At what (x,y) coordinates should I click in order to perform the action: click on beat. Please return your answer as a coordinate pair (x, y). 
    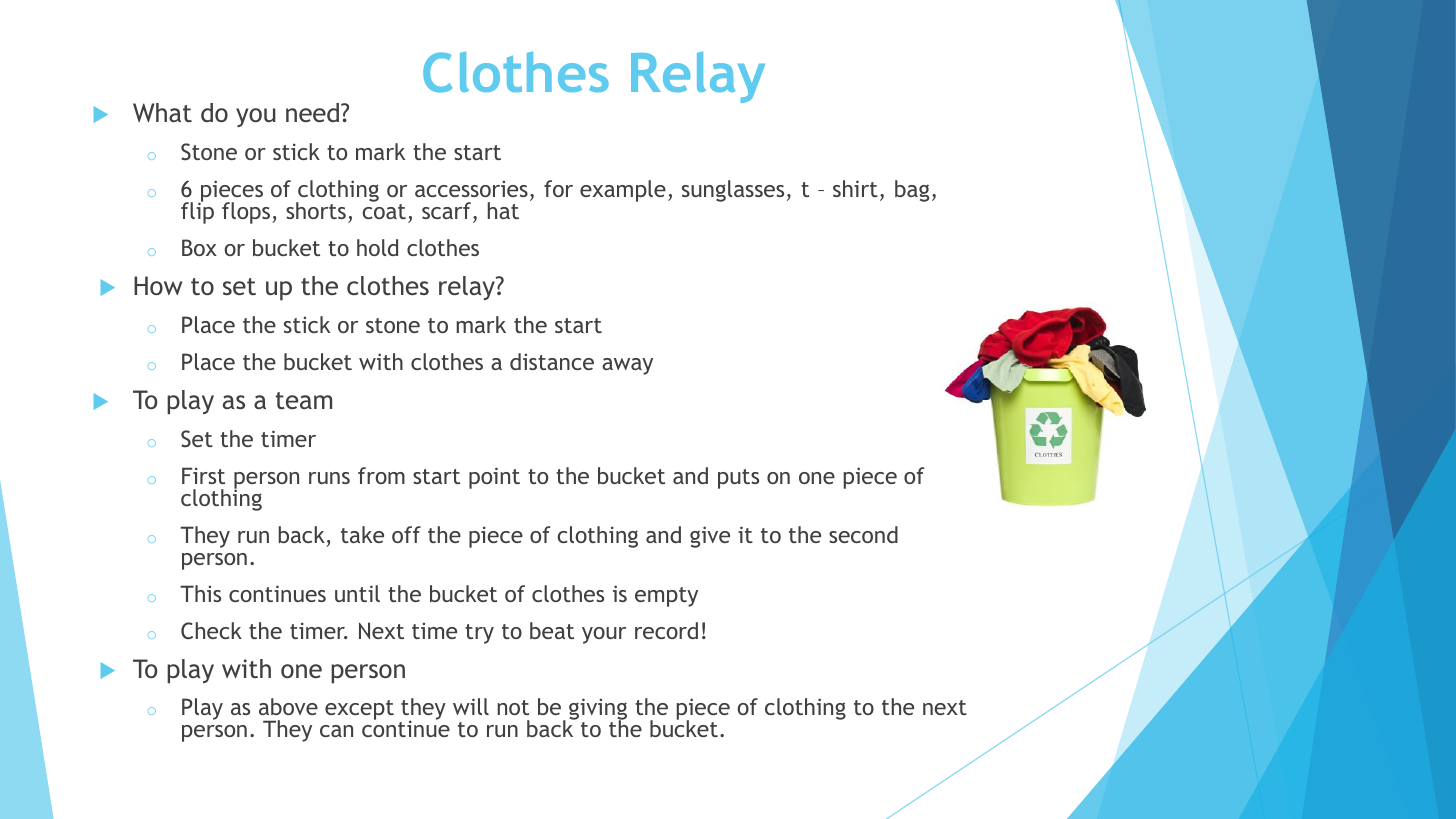
    Looking at the image, I should click on (552, 630).
